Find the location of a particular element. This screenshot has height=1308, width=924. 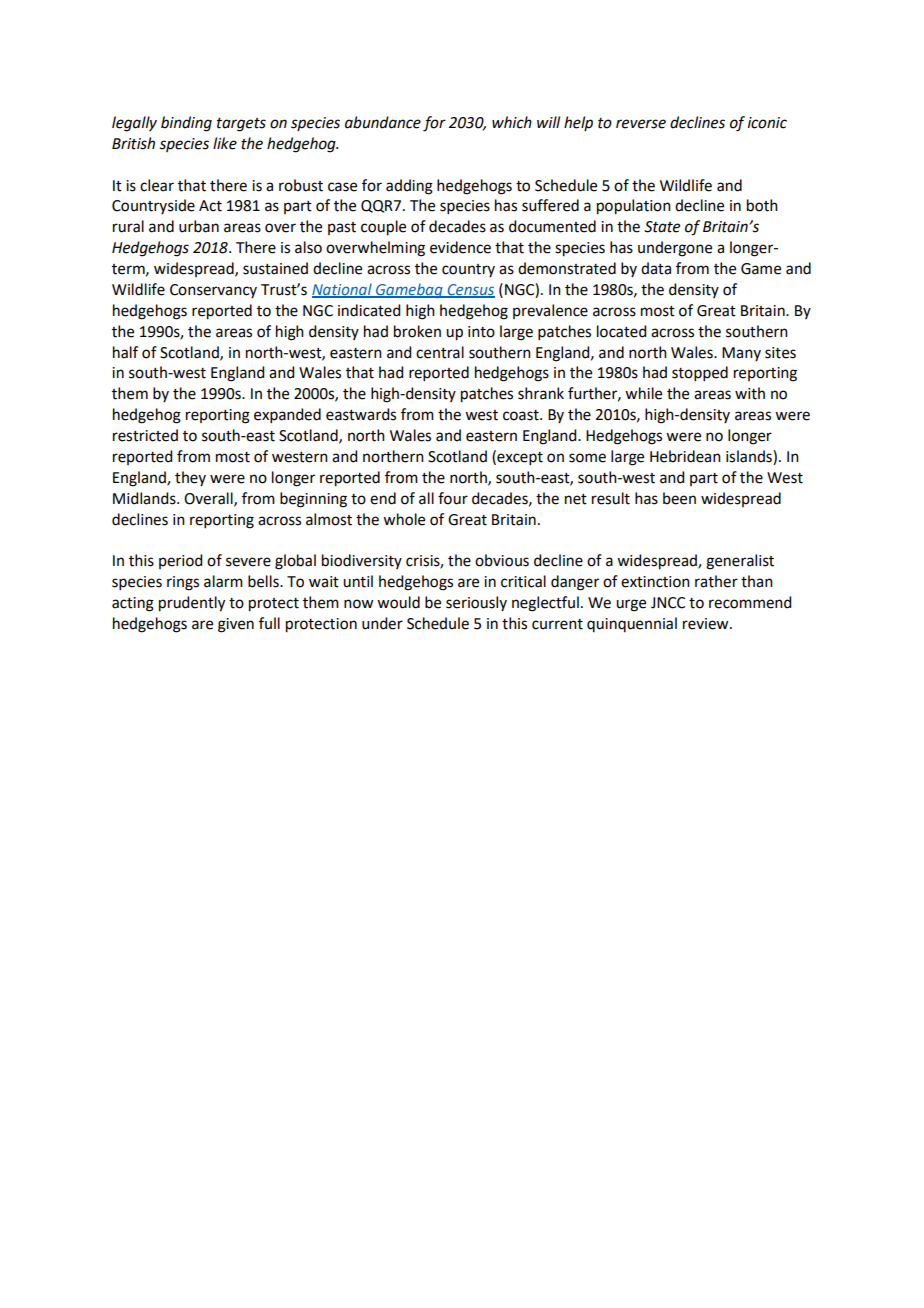

urban is located at coordinates (199, 226).
